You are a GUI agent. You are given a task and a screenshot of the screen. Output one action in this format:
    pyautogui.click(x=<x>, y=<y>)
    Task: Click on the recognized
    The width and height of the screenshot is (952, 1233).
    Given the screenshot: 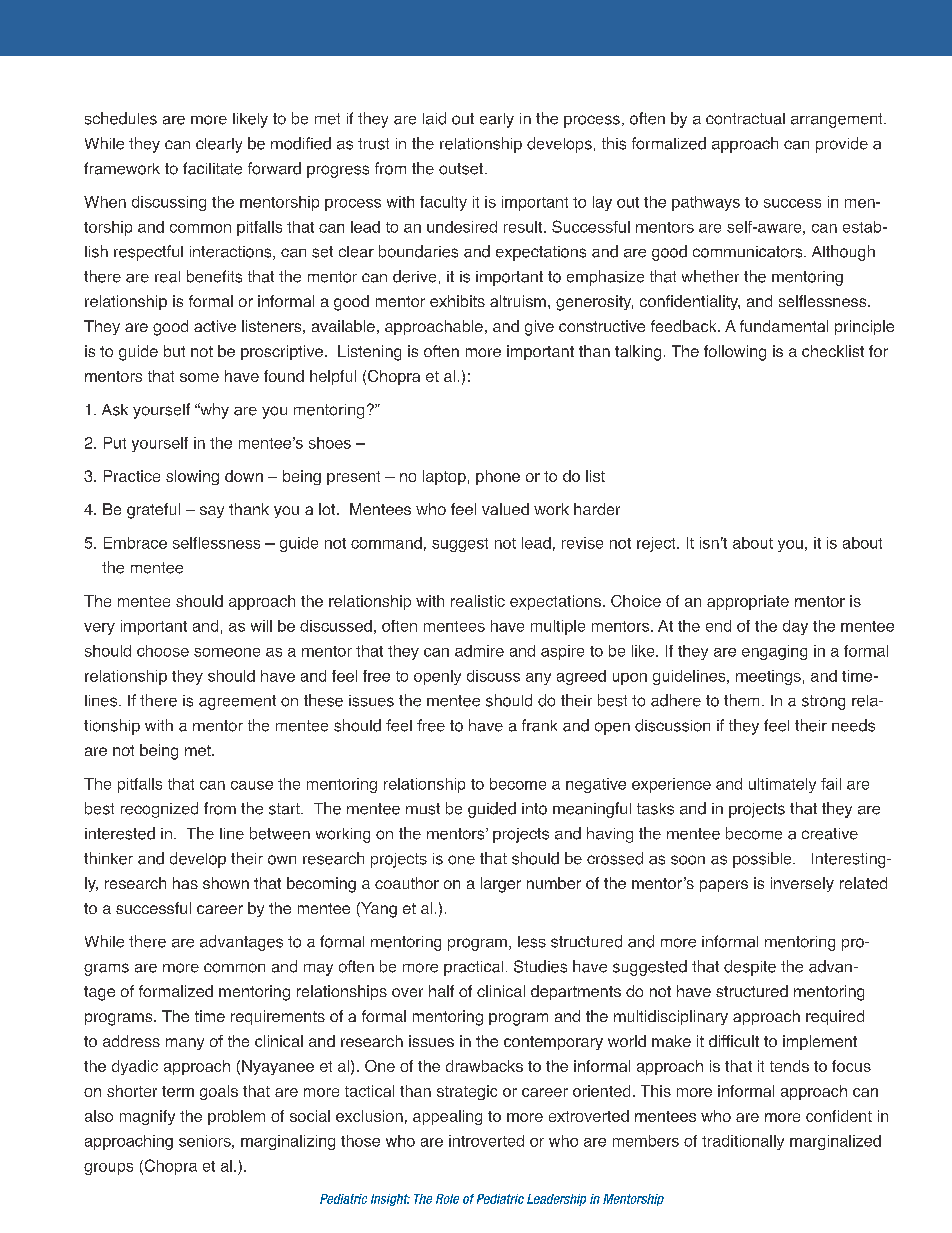 What is the action you would take?
    pyautogui.click(x=159, y=810)
